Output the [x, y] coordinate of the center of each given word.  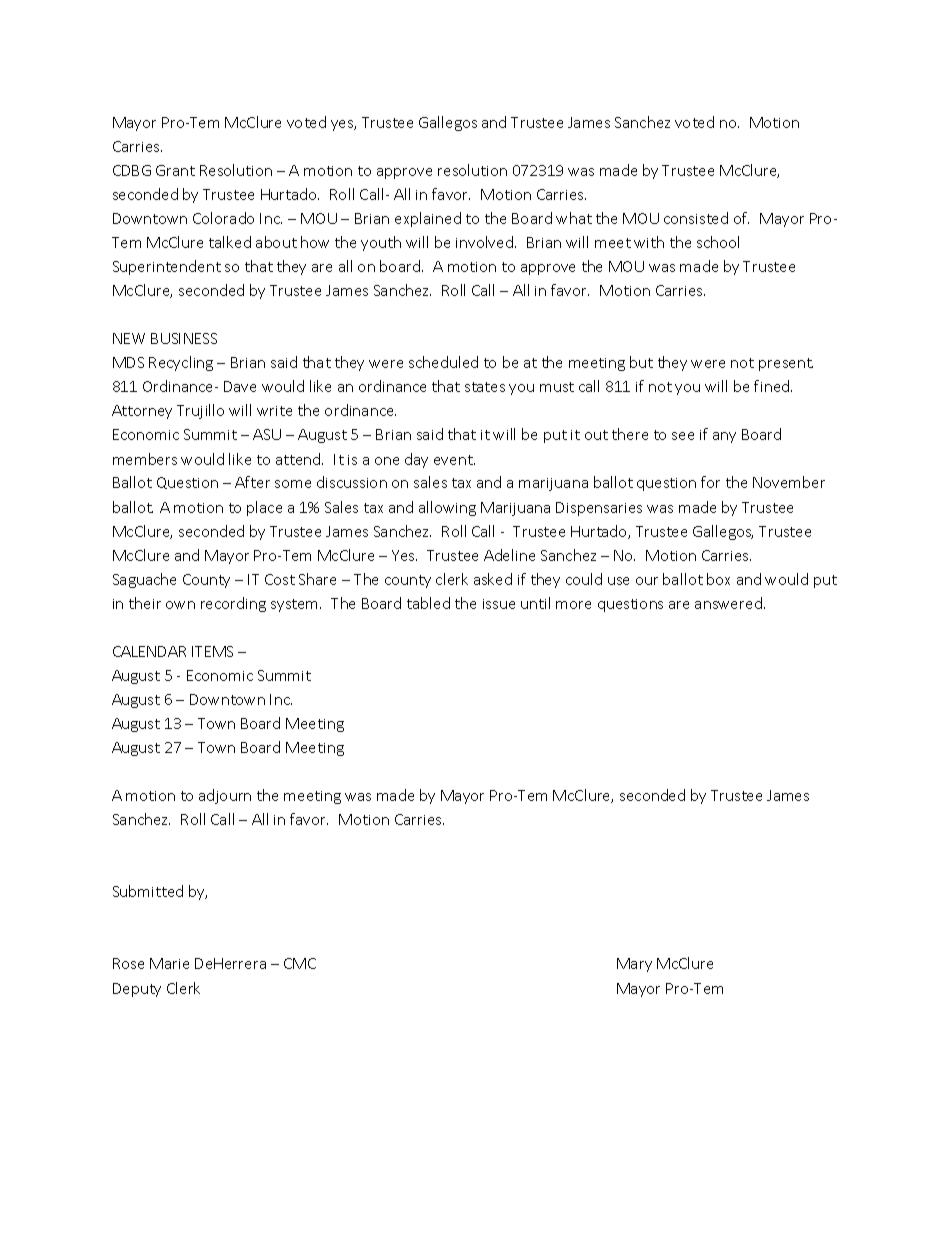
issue [499, 604]
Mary [634, 965]
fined [773, 386]
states [485, 387]
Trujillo [200, 411]
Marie [169, 963]
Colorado [223, 218]
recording [233, 604]
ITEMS [212, 651]
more [573, 605]
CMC [300, 963]
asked [493, 579]
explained [428, 219]
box [718, 579]
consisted [696, 218]
